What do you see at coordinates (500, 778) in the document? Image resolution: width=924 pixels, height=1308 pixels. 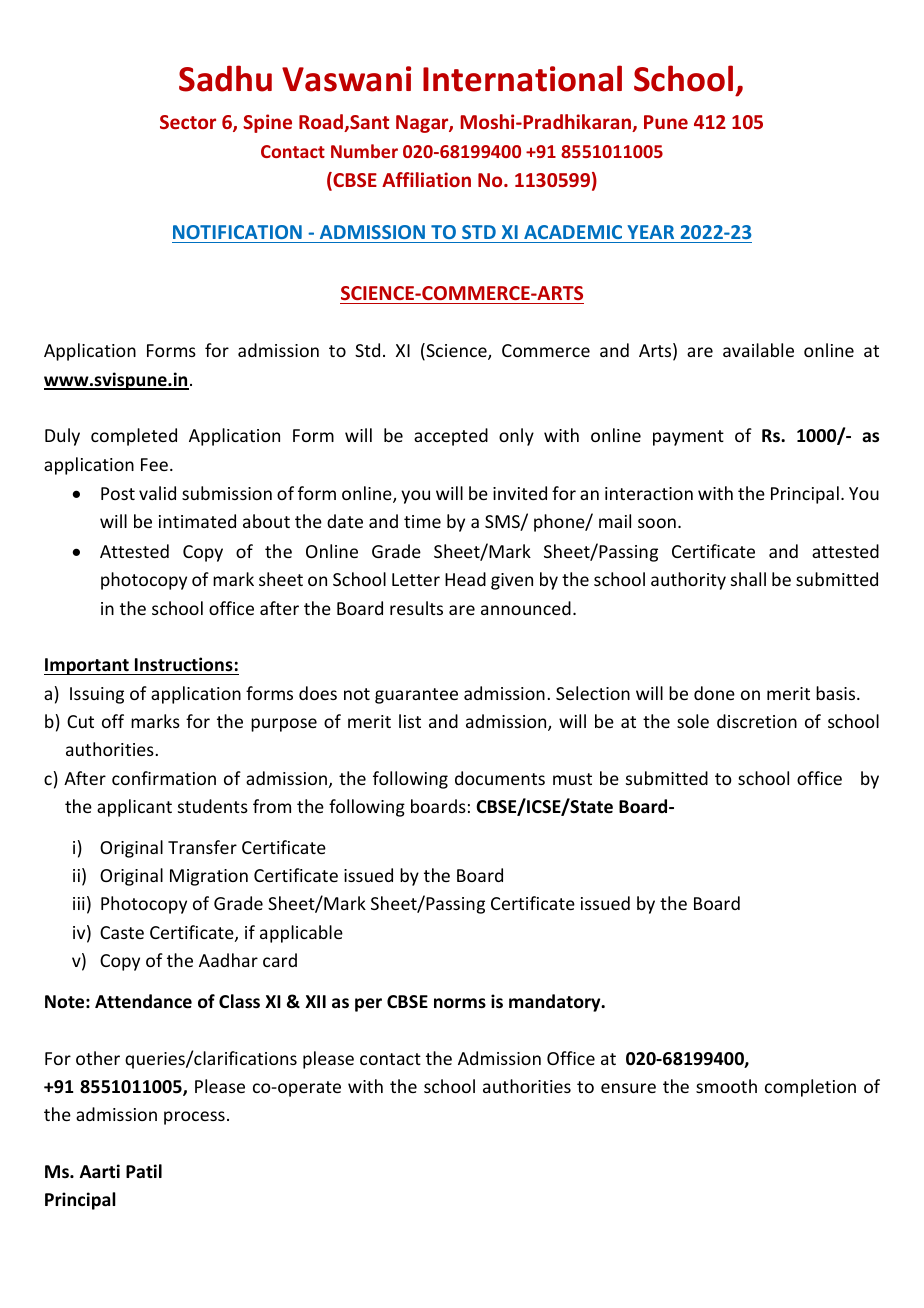 I see `documents` at bounding box center [500, 778].
